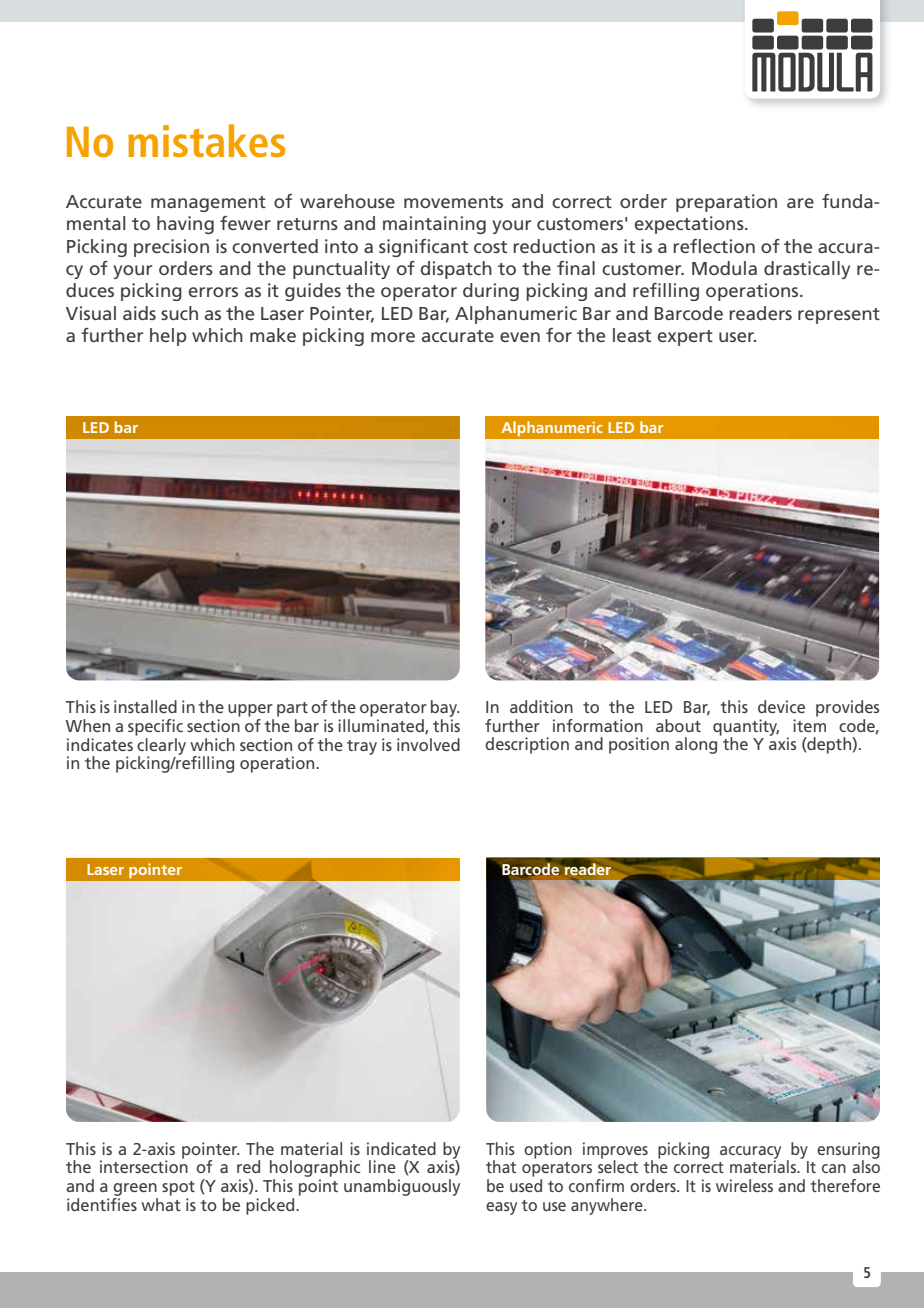 The width and height of the image is (924, 1308). What do you see at coordinates (527, 745) in the image?
I see `description` at bounding box center [527, 745].
